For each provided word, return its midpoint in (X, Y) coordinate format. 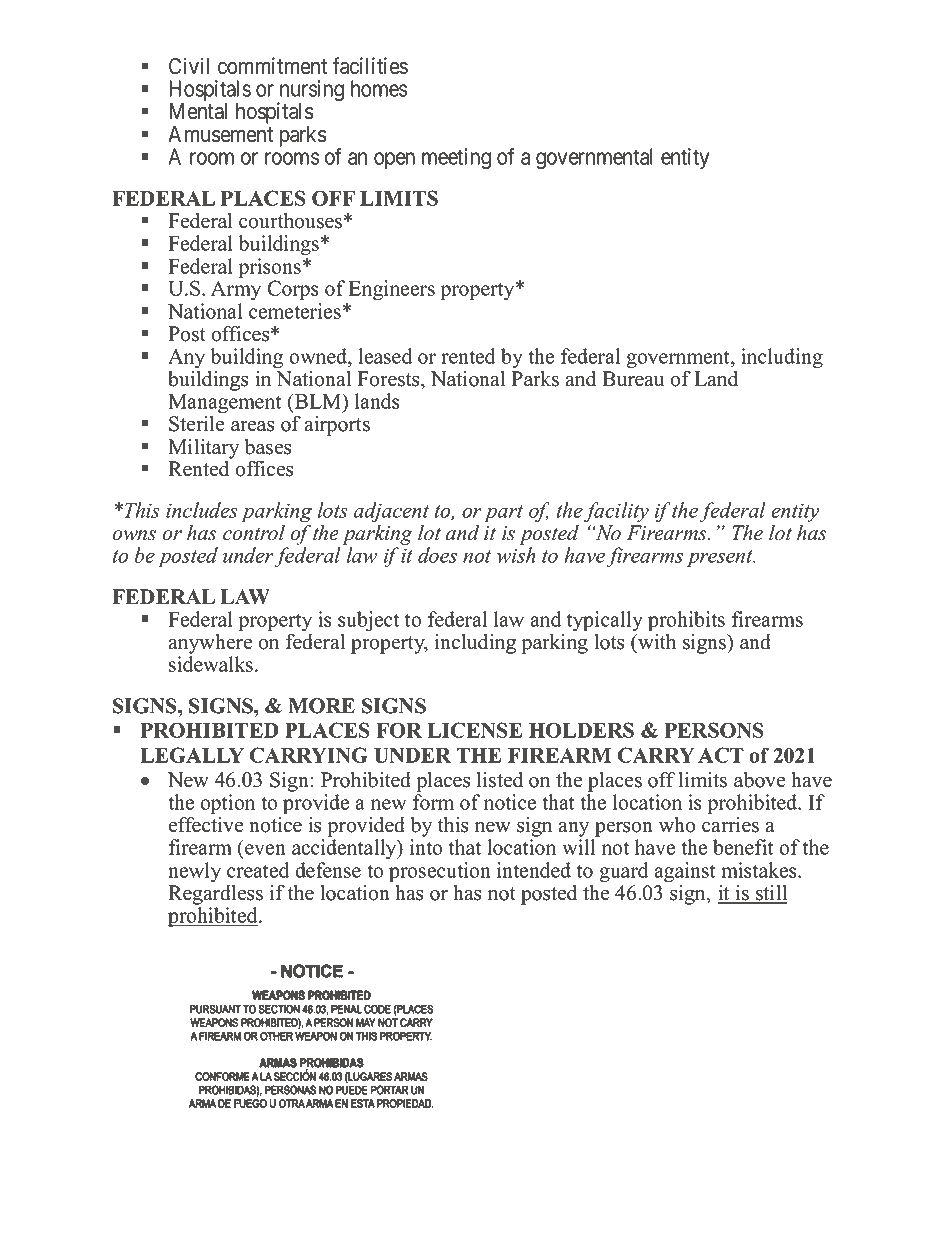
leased (385, 356)
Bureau (633, 379)
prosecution (440, 872)
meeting (456, 159)
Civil (189, 66)
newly (194, 872)
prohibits (686, 621)
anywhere (210, 642)
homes (379, 88)
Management (225, 404)
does (437, 555)
